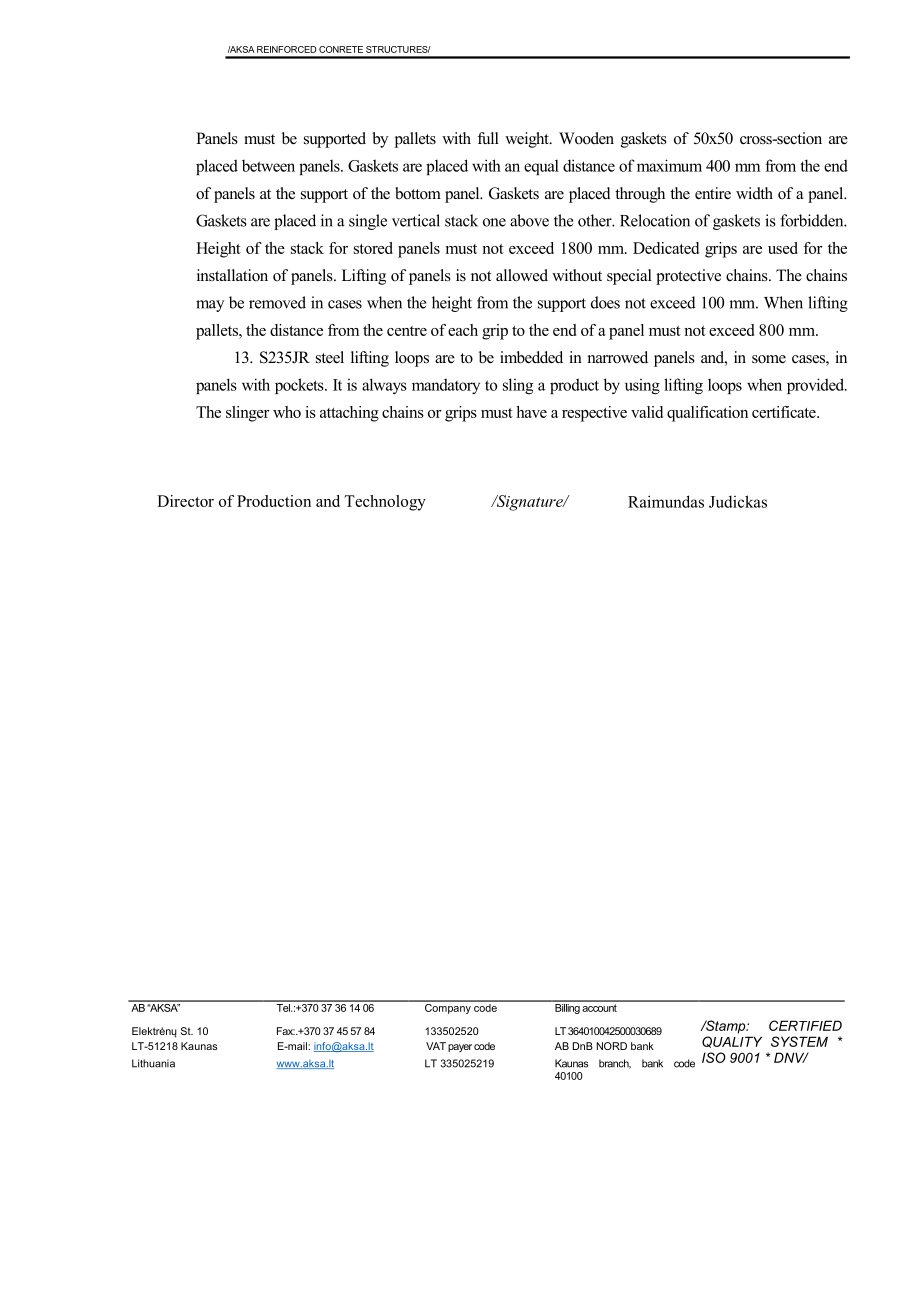  I want to click on full, so click(488, 138).
